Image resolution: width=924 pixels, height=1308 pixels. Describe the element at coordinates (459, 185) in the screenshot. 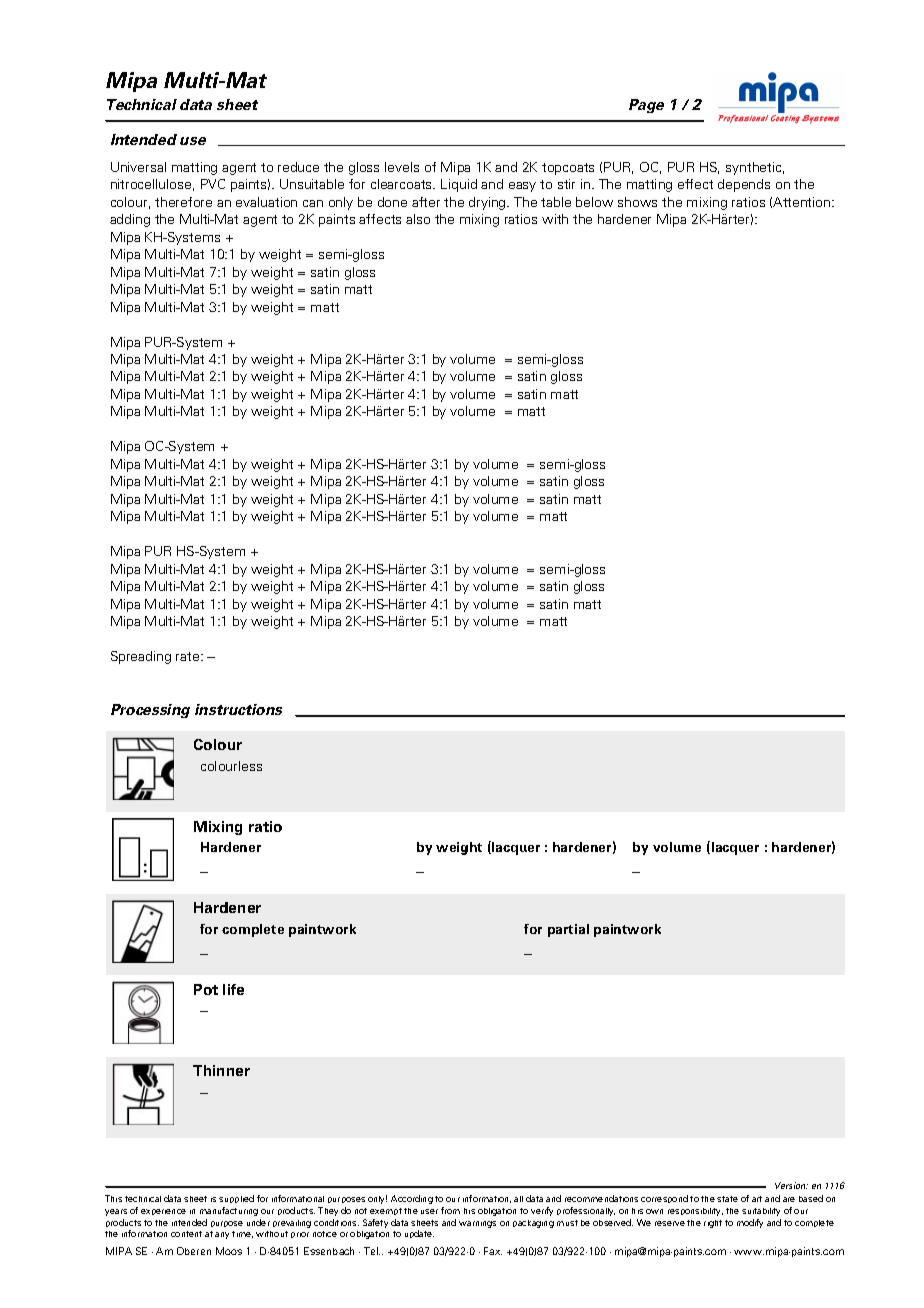

I see `Liquid` at that location.
